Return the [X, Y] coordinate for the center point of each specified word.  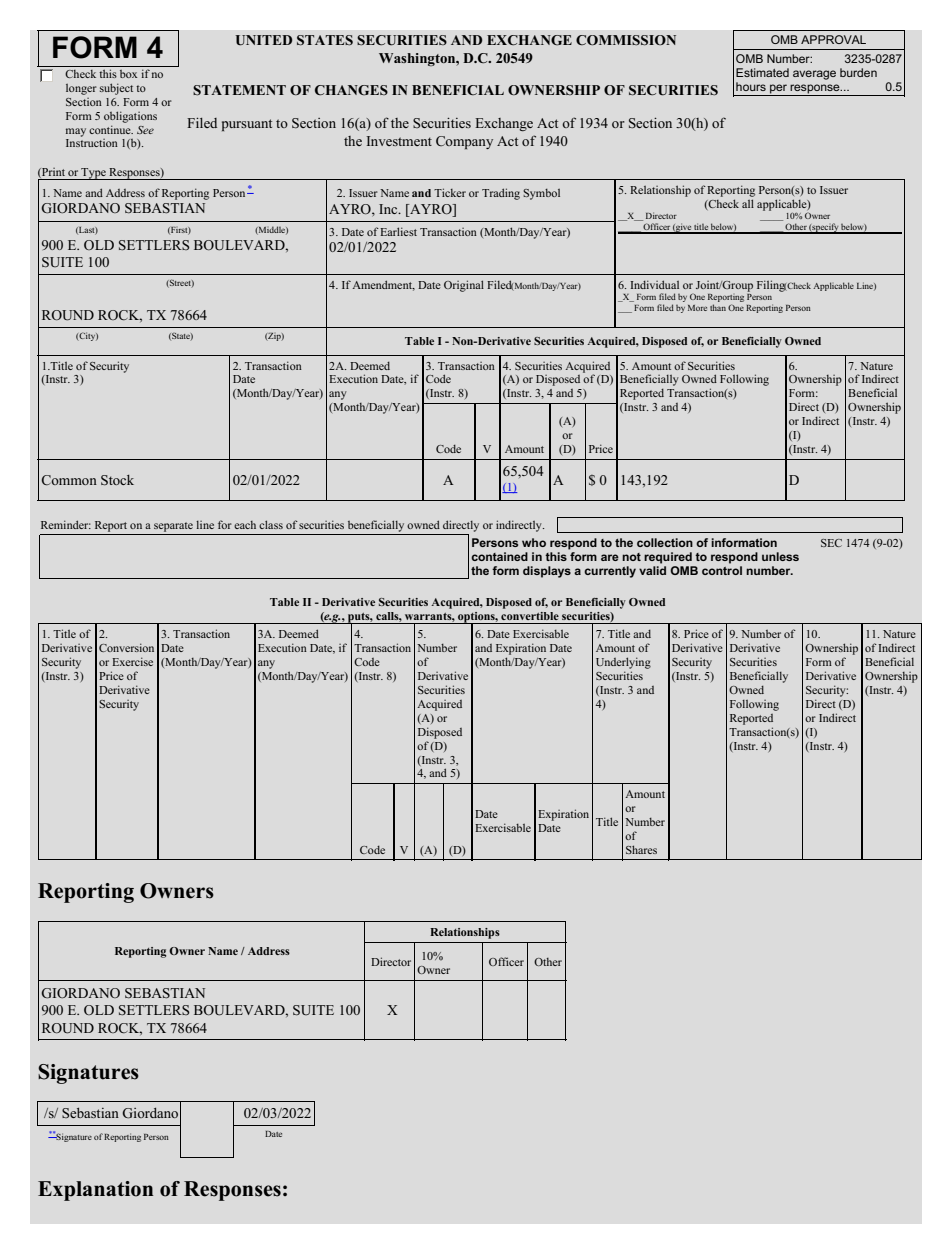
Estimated [762, 72]
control [722, 570]
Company [464, 142]
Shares [641, 849]
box [128, 74]
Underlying [623, 663]
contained [499, 556]
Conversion [126, 647]
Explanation [95, 1191]
